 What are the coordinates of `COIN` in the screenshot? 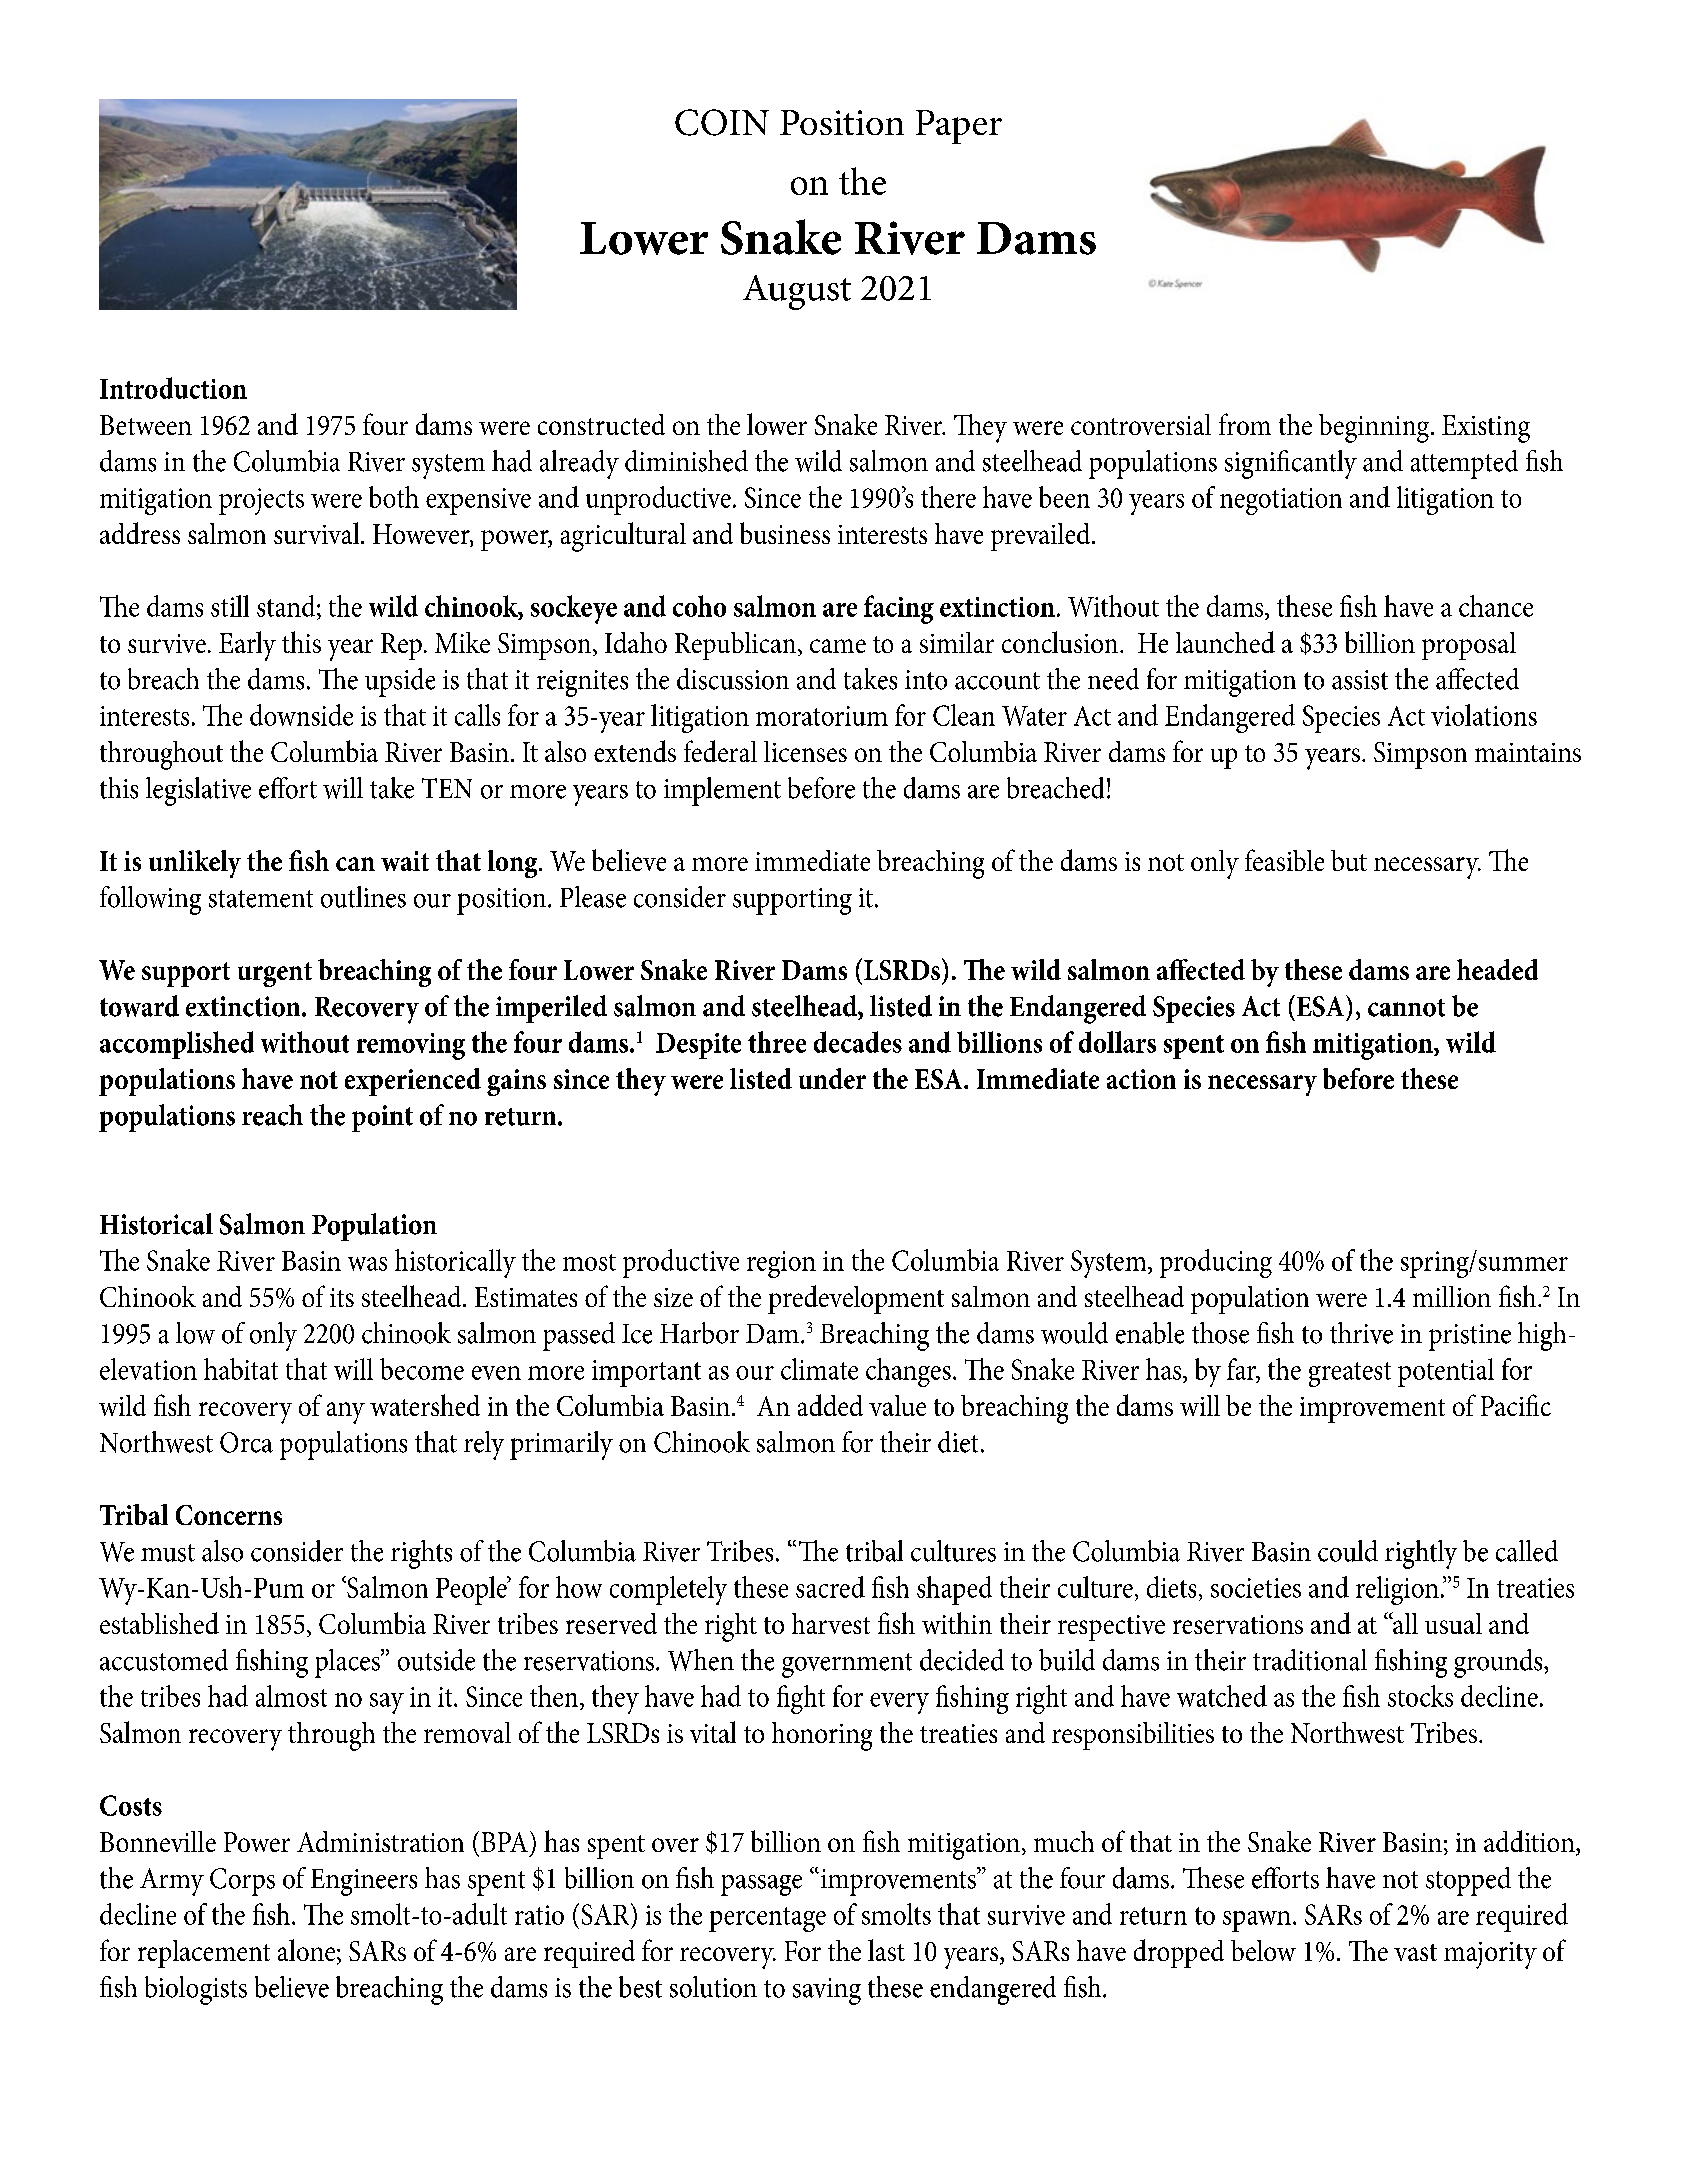 It's located at (722, 122).
